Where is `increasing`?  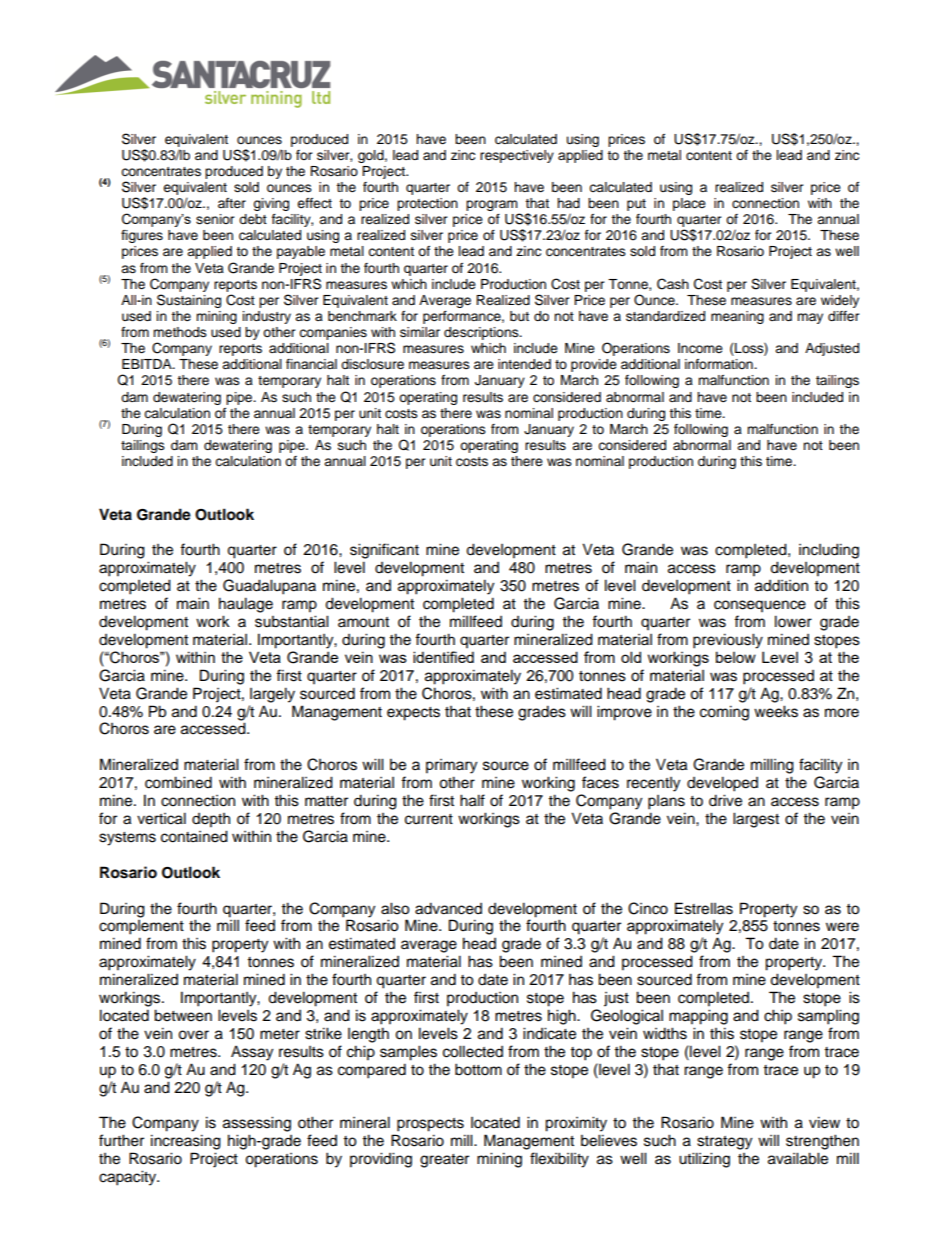
increasing is located at coordinates (186, 1142).
